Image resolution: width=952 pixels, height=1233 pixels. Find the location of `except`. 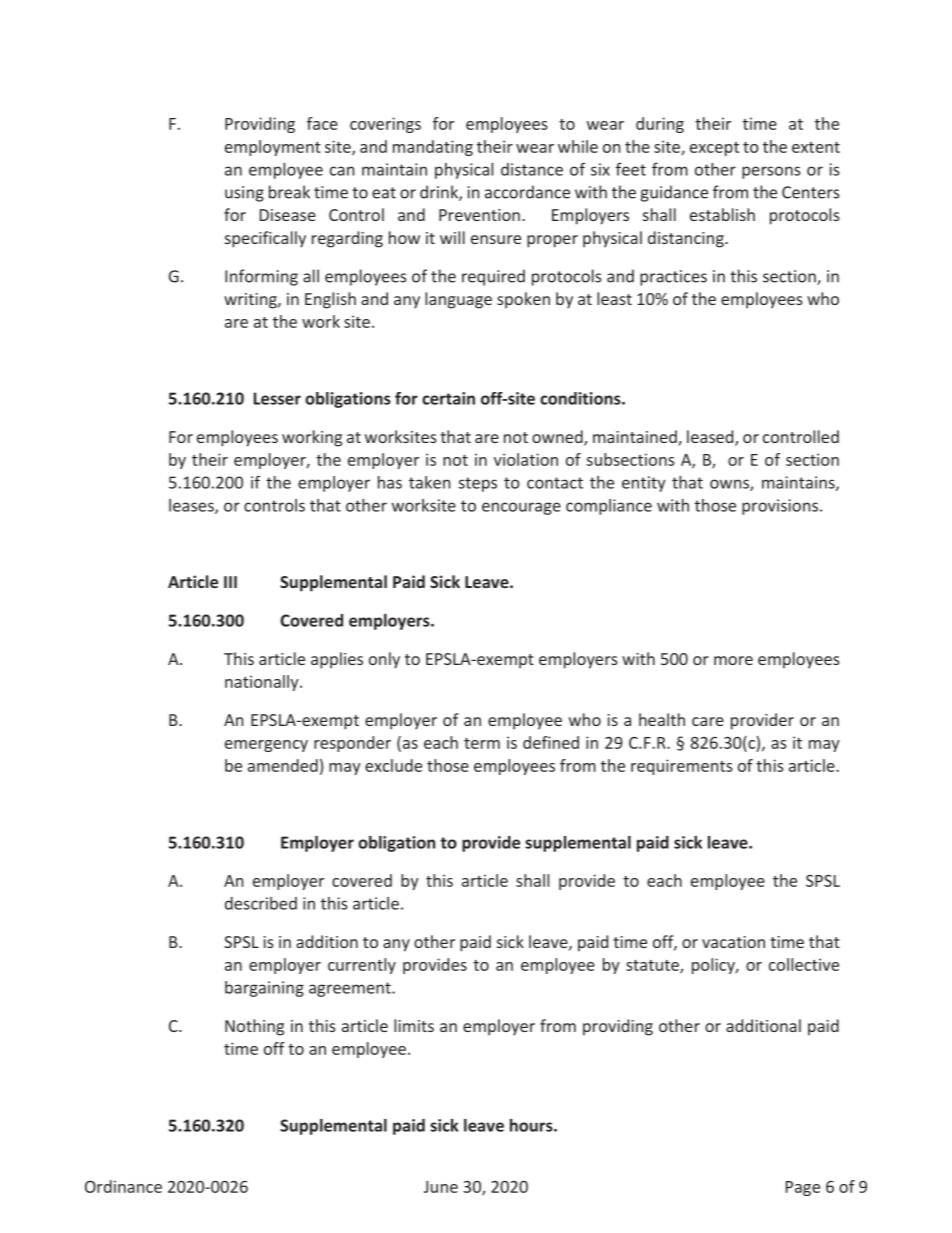

except is located at coordinates (714, 149).
